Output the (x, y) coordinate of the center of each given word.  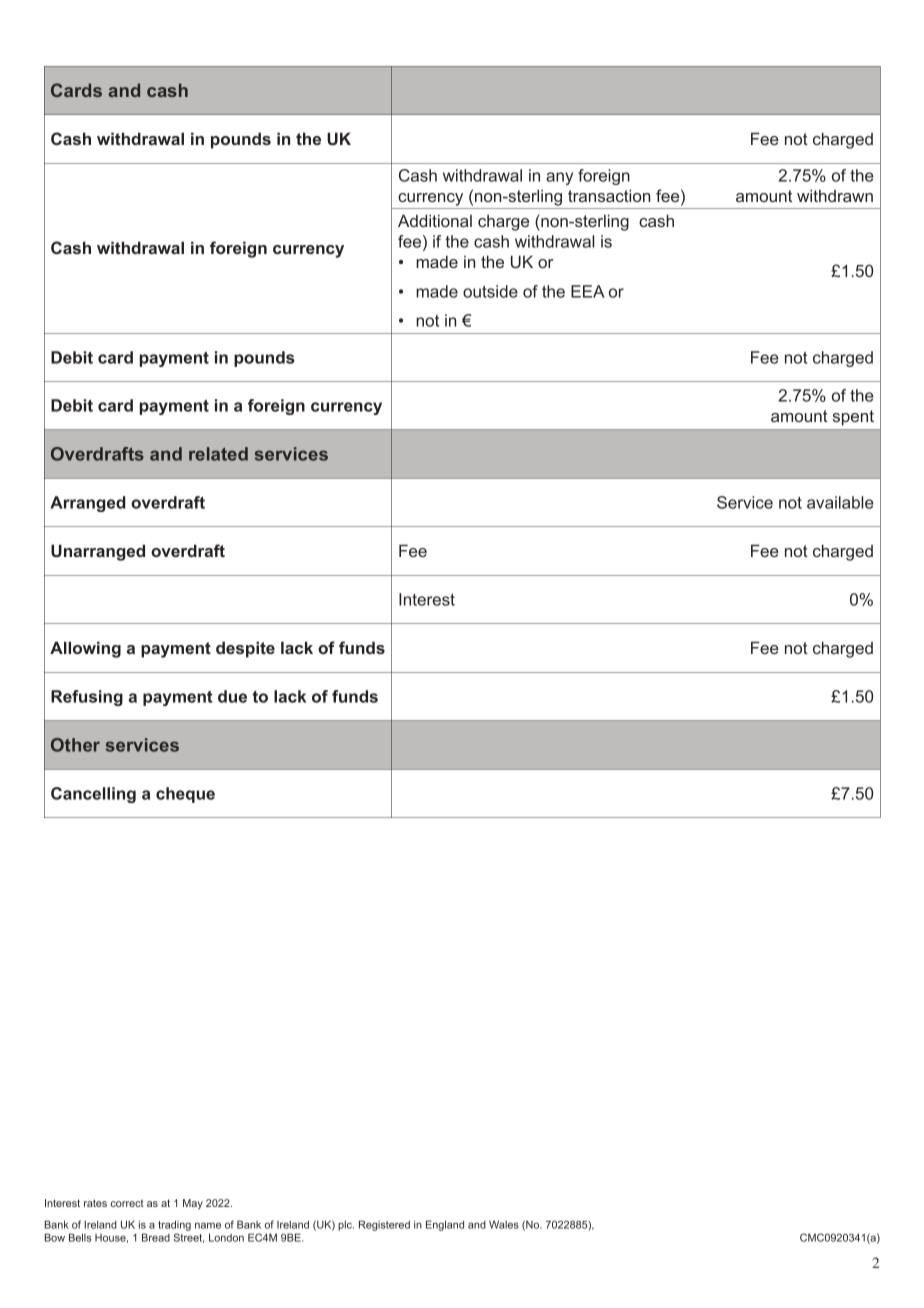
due (232, 696)
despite (245, 649)
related (218, 454)
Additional (435, 220)
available (840, 502)
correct (127, 1203)
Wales (504, 1224)
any (559, 178)
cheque (185, 795)
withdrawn (835, 195)
